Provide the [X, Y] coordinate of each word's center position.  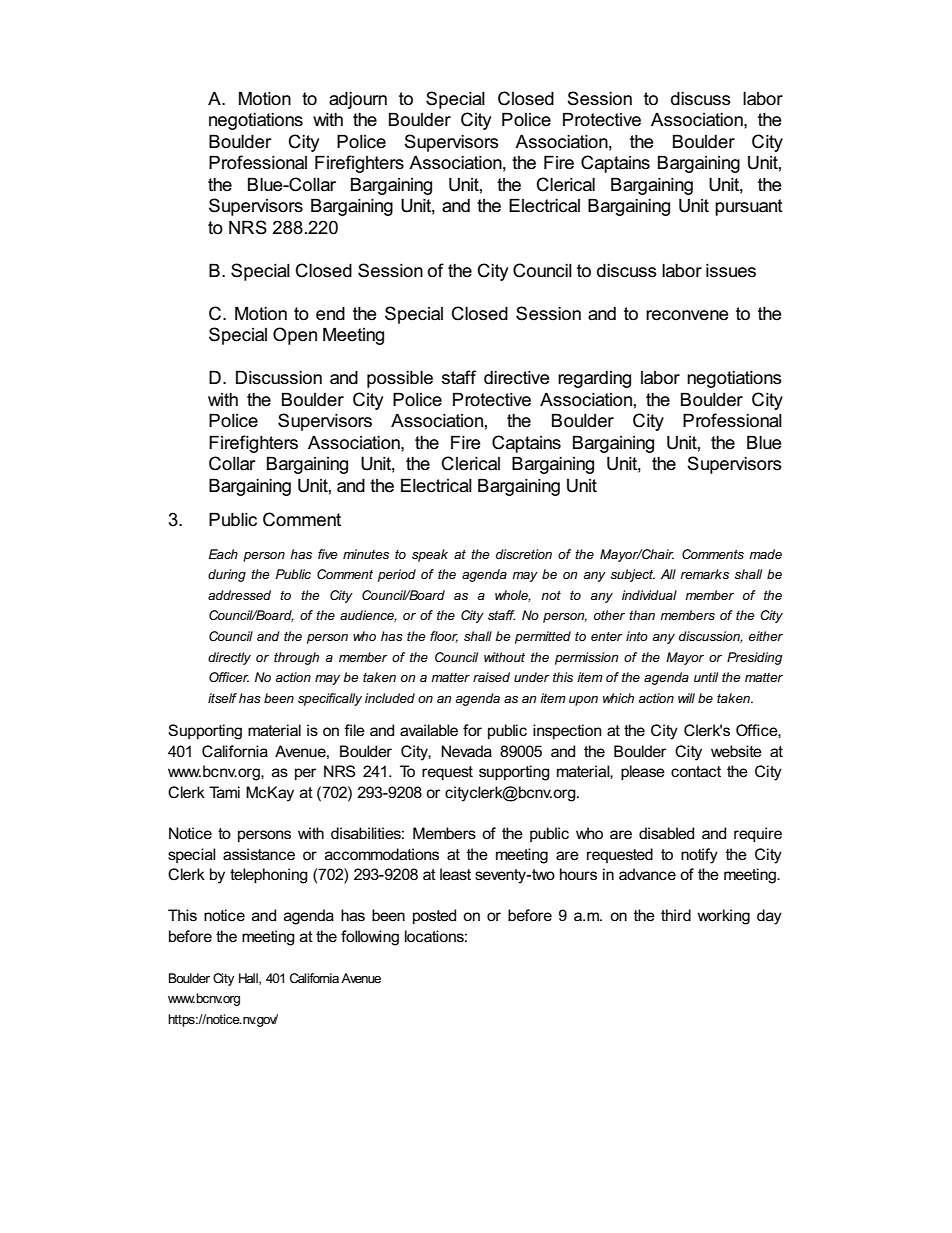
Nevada [466, 751]
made [765, 554]
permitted [543, 637]
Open [295, 336]
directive [517, 378]
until [706, 677]
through [296, 658]
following [370, 938]
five [328, 554]
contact [696, 771]
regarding [594, 379]
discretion [524, 554]
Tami [224, 792]
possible [400, 379]
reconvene [687, 315]
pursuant [749, 207]
